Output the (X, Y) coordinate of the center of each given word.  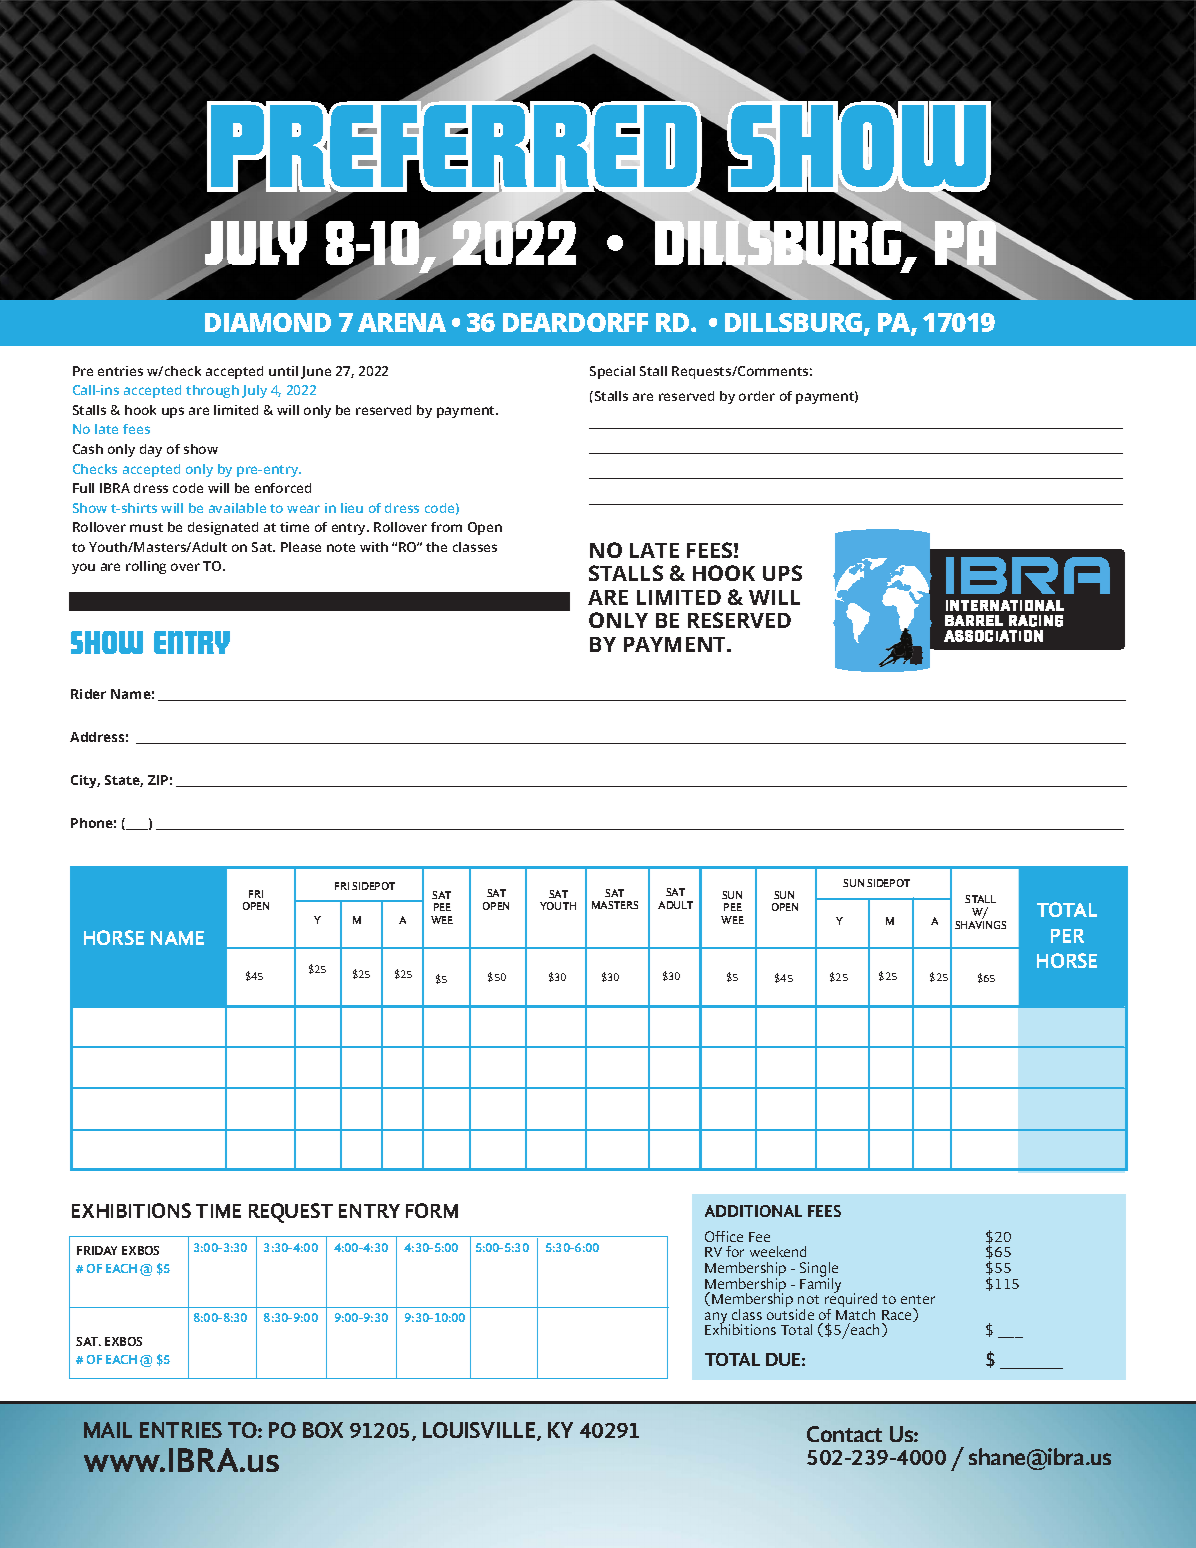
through (212, 391)
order (757, 396)
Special (612, 372)
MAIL (108, 1430)
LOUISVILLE (480, 1431)
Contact (844, 1434)
